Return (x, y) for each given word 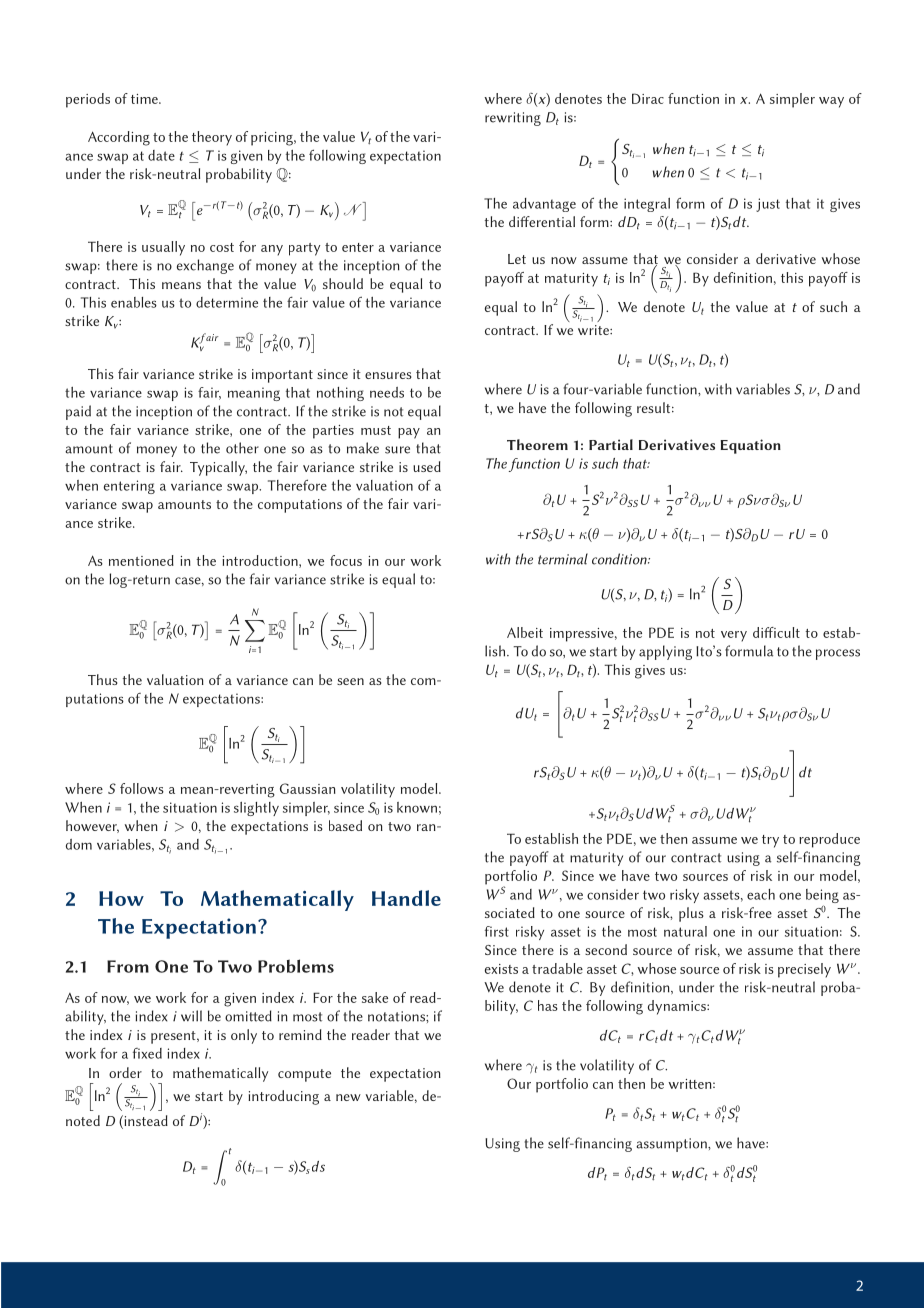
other (242, 448)
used (427, 466)
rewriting (513, 119)
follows (142, 788)
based (345, 825)
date (161, 155)
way (831, 102)
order (125, 1072)
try (770, 841)
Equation (751, 446)
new (348, 1097)
